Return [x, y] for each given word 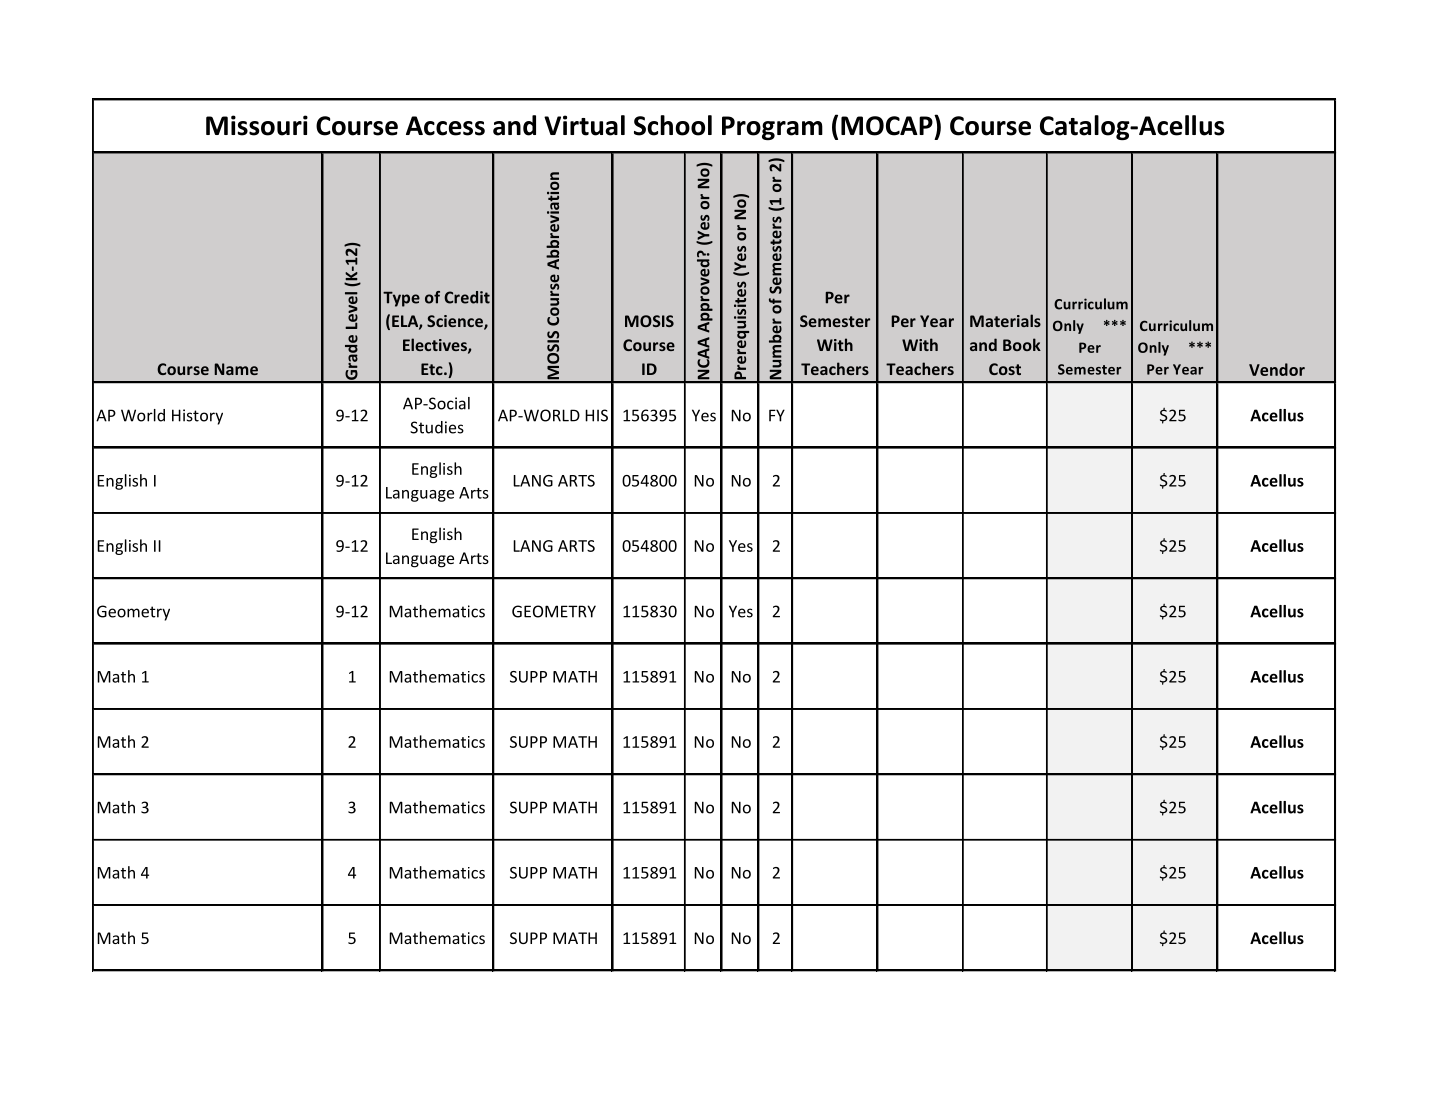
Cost [1005, 369]
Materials [1005, 320]
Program [772, 128]
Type [401, 299]
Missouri [257, 125]
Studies [437, 427]
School [673, 125]
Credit [467, 297]
